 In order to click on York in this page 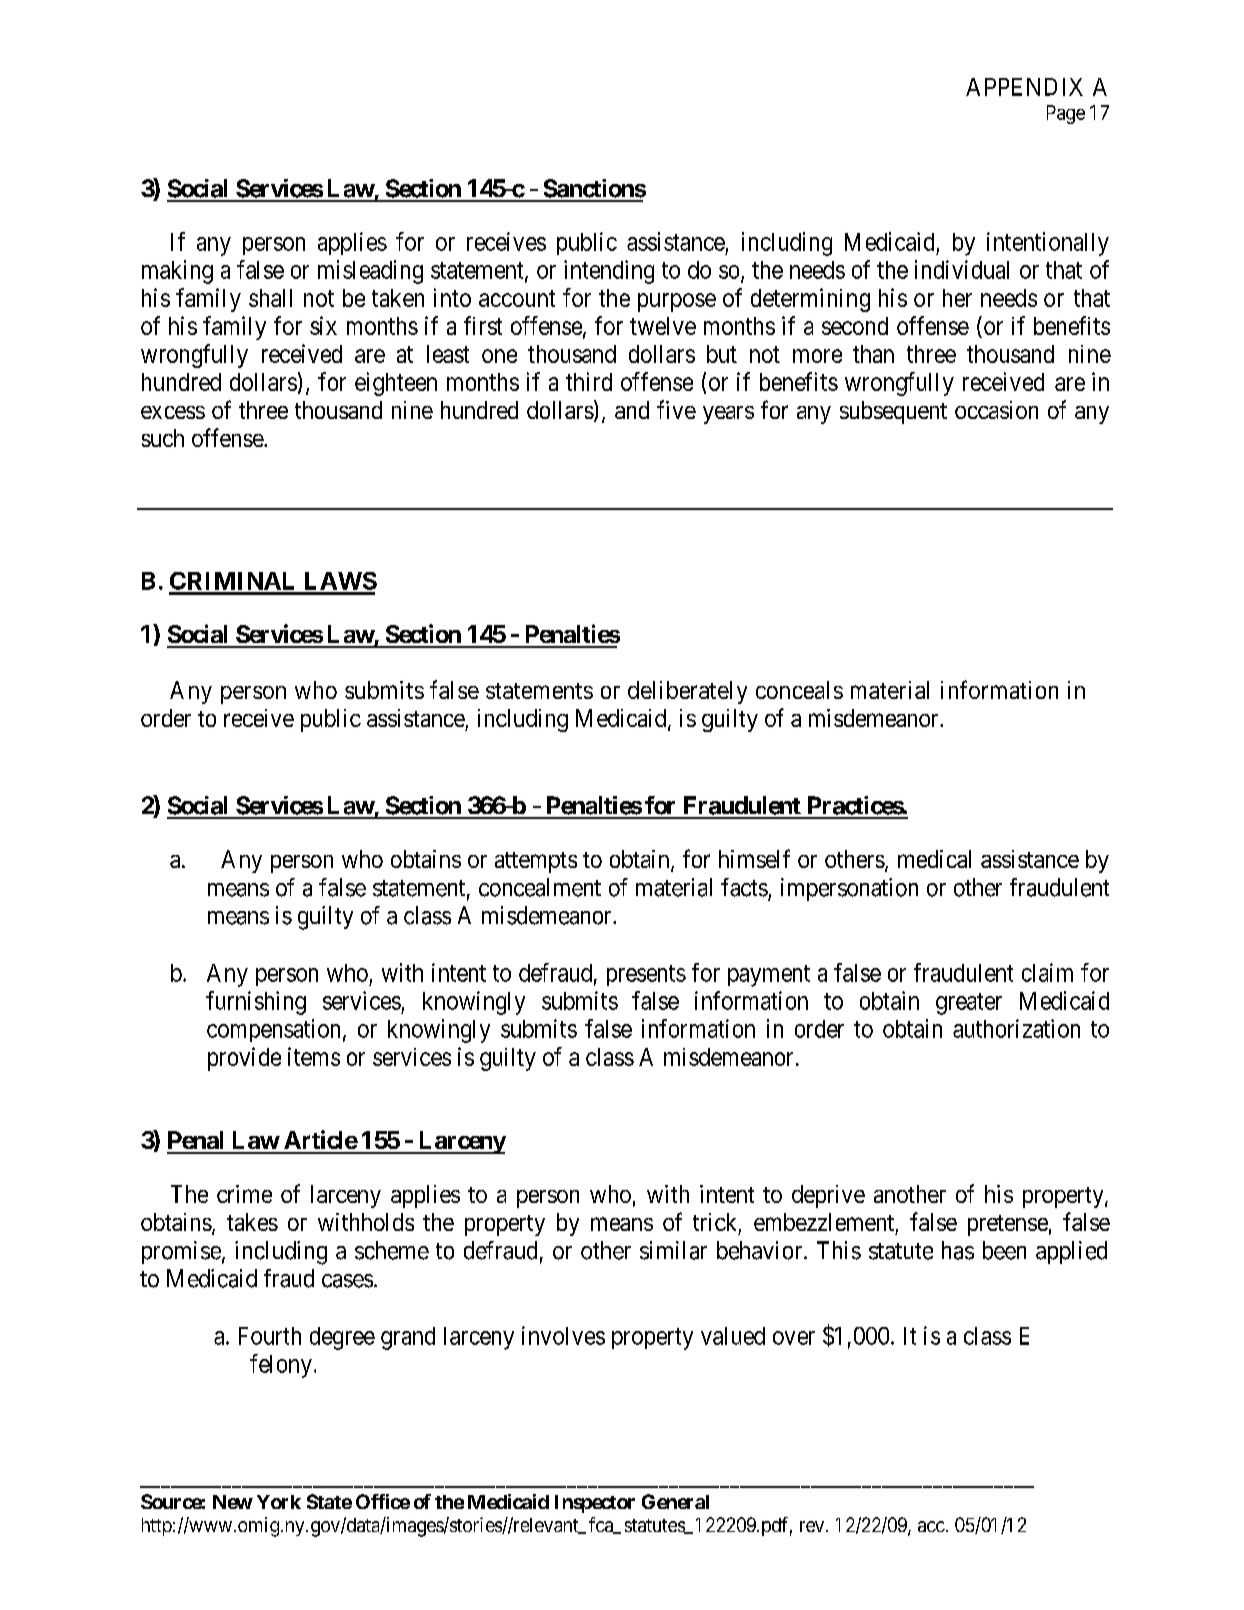, I will do `click(279, 1502)`.
